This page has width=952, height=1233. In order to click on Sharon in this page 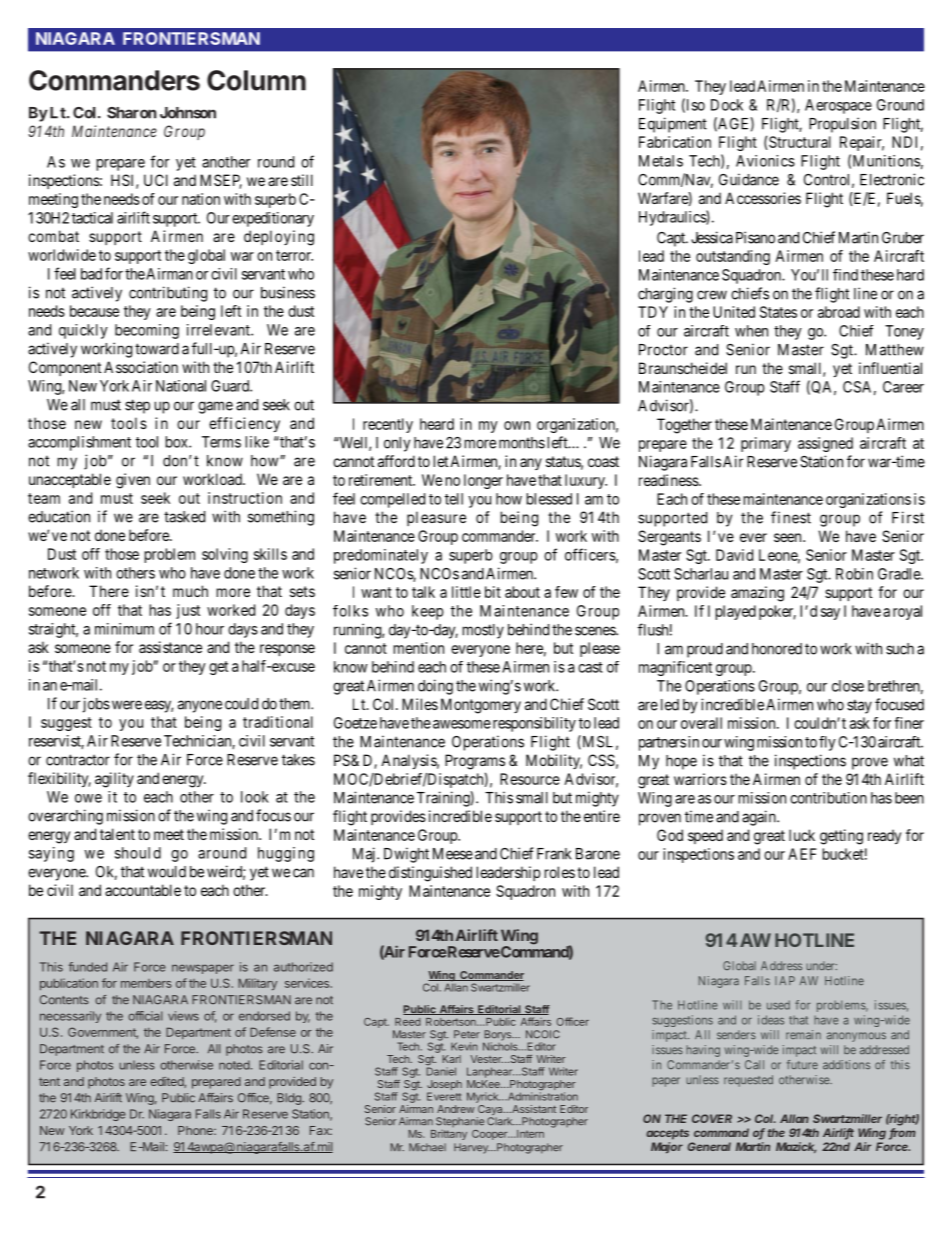, I will do `click(131, 113)`.
